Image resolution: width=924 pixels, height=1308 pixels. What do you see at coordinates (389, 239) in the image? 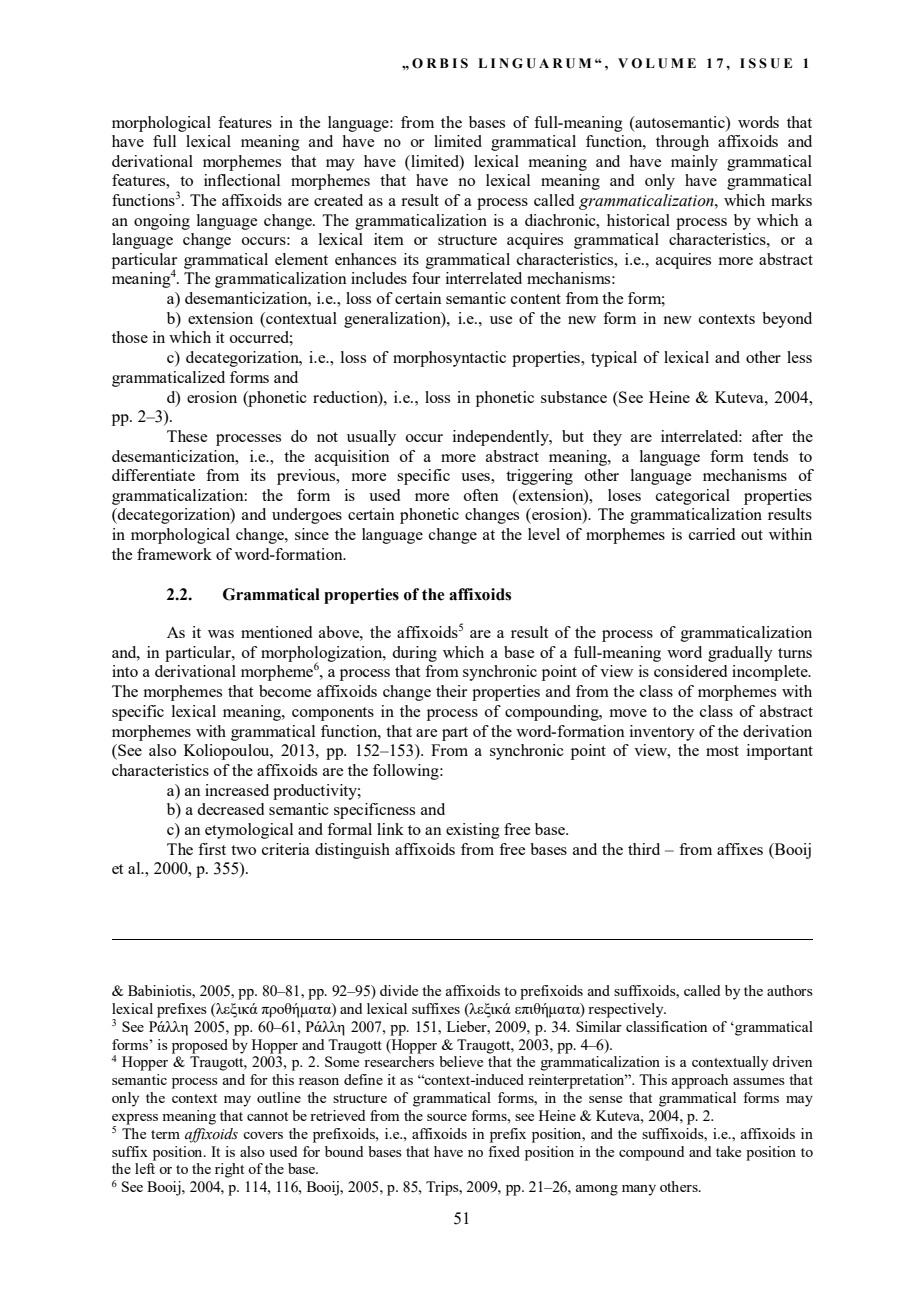
I see `item` at bounding box center [389, 239].
